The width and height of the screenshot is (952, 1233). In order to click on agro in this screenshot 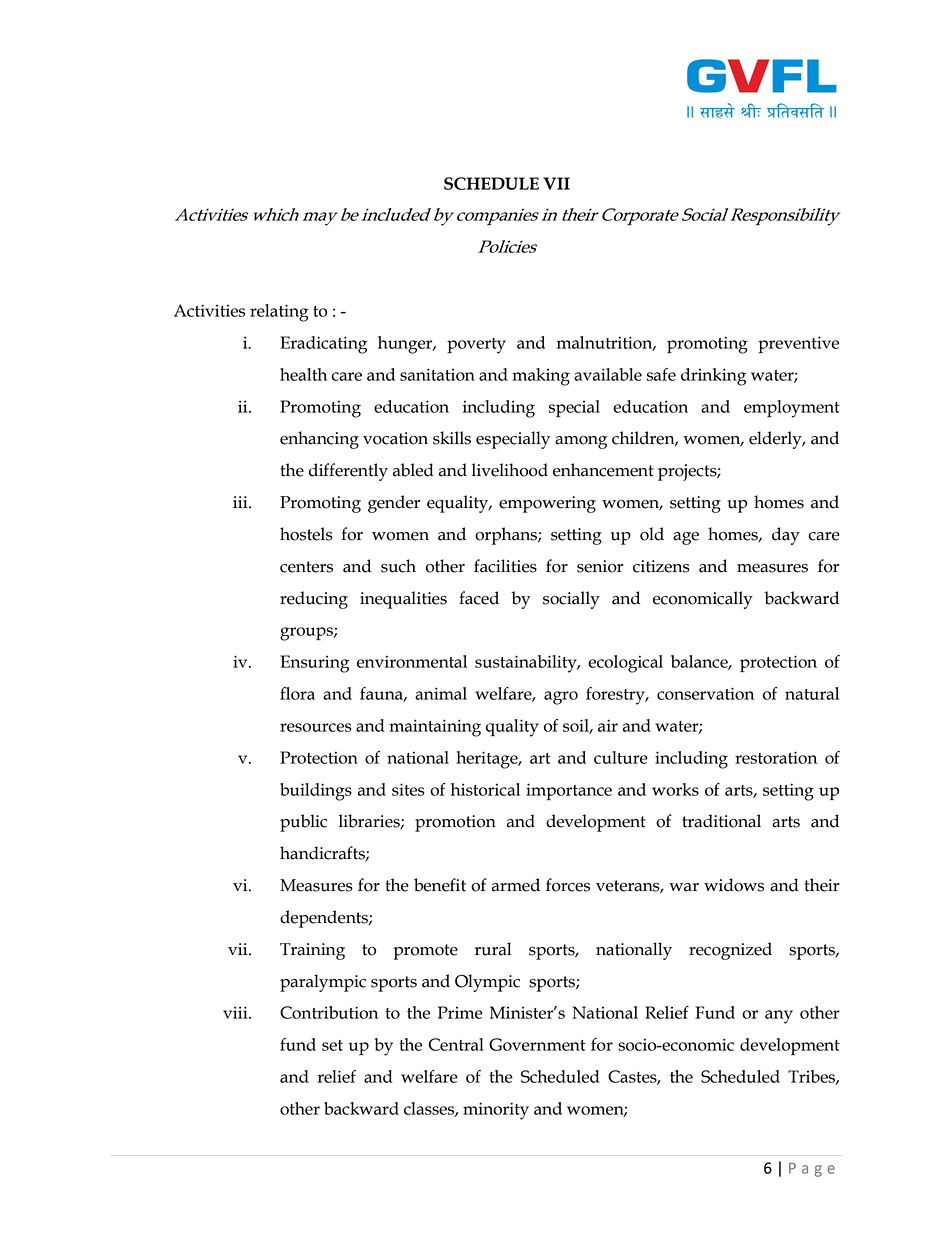, I will do `click(561, 698)`.
